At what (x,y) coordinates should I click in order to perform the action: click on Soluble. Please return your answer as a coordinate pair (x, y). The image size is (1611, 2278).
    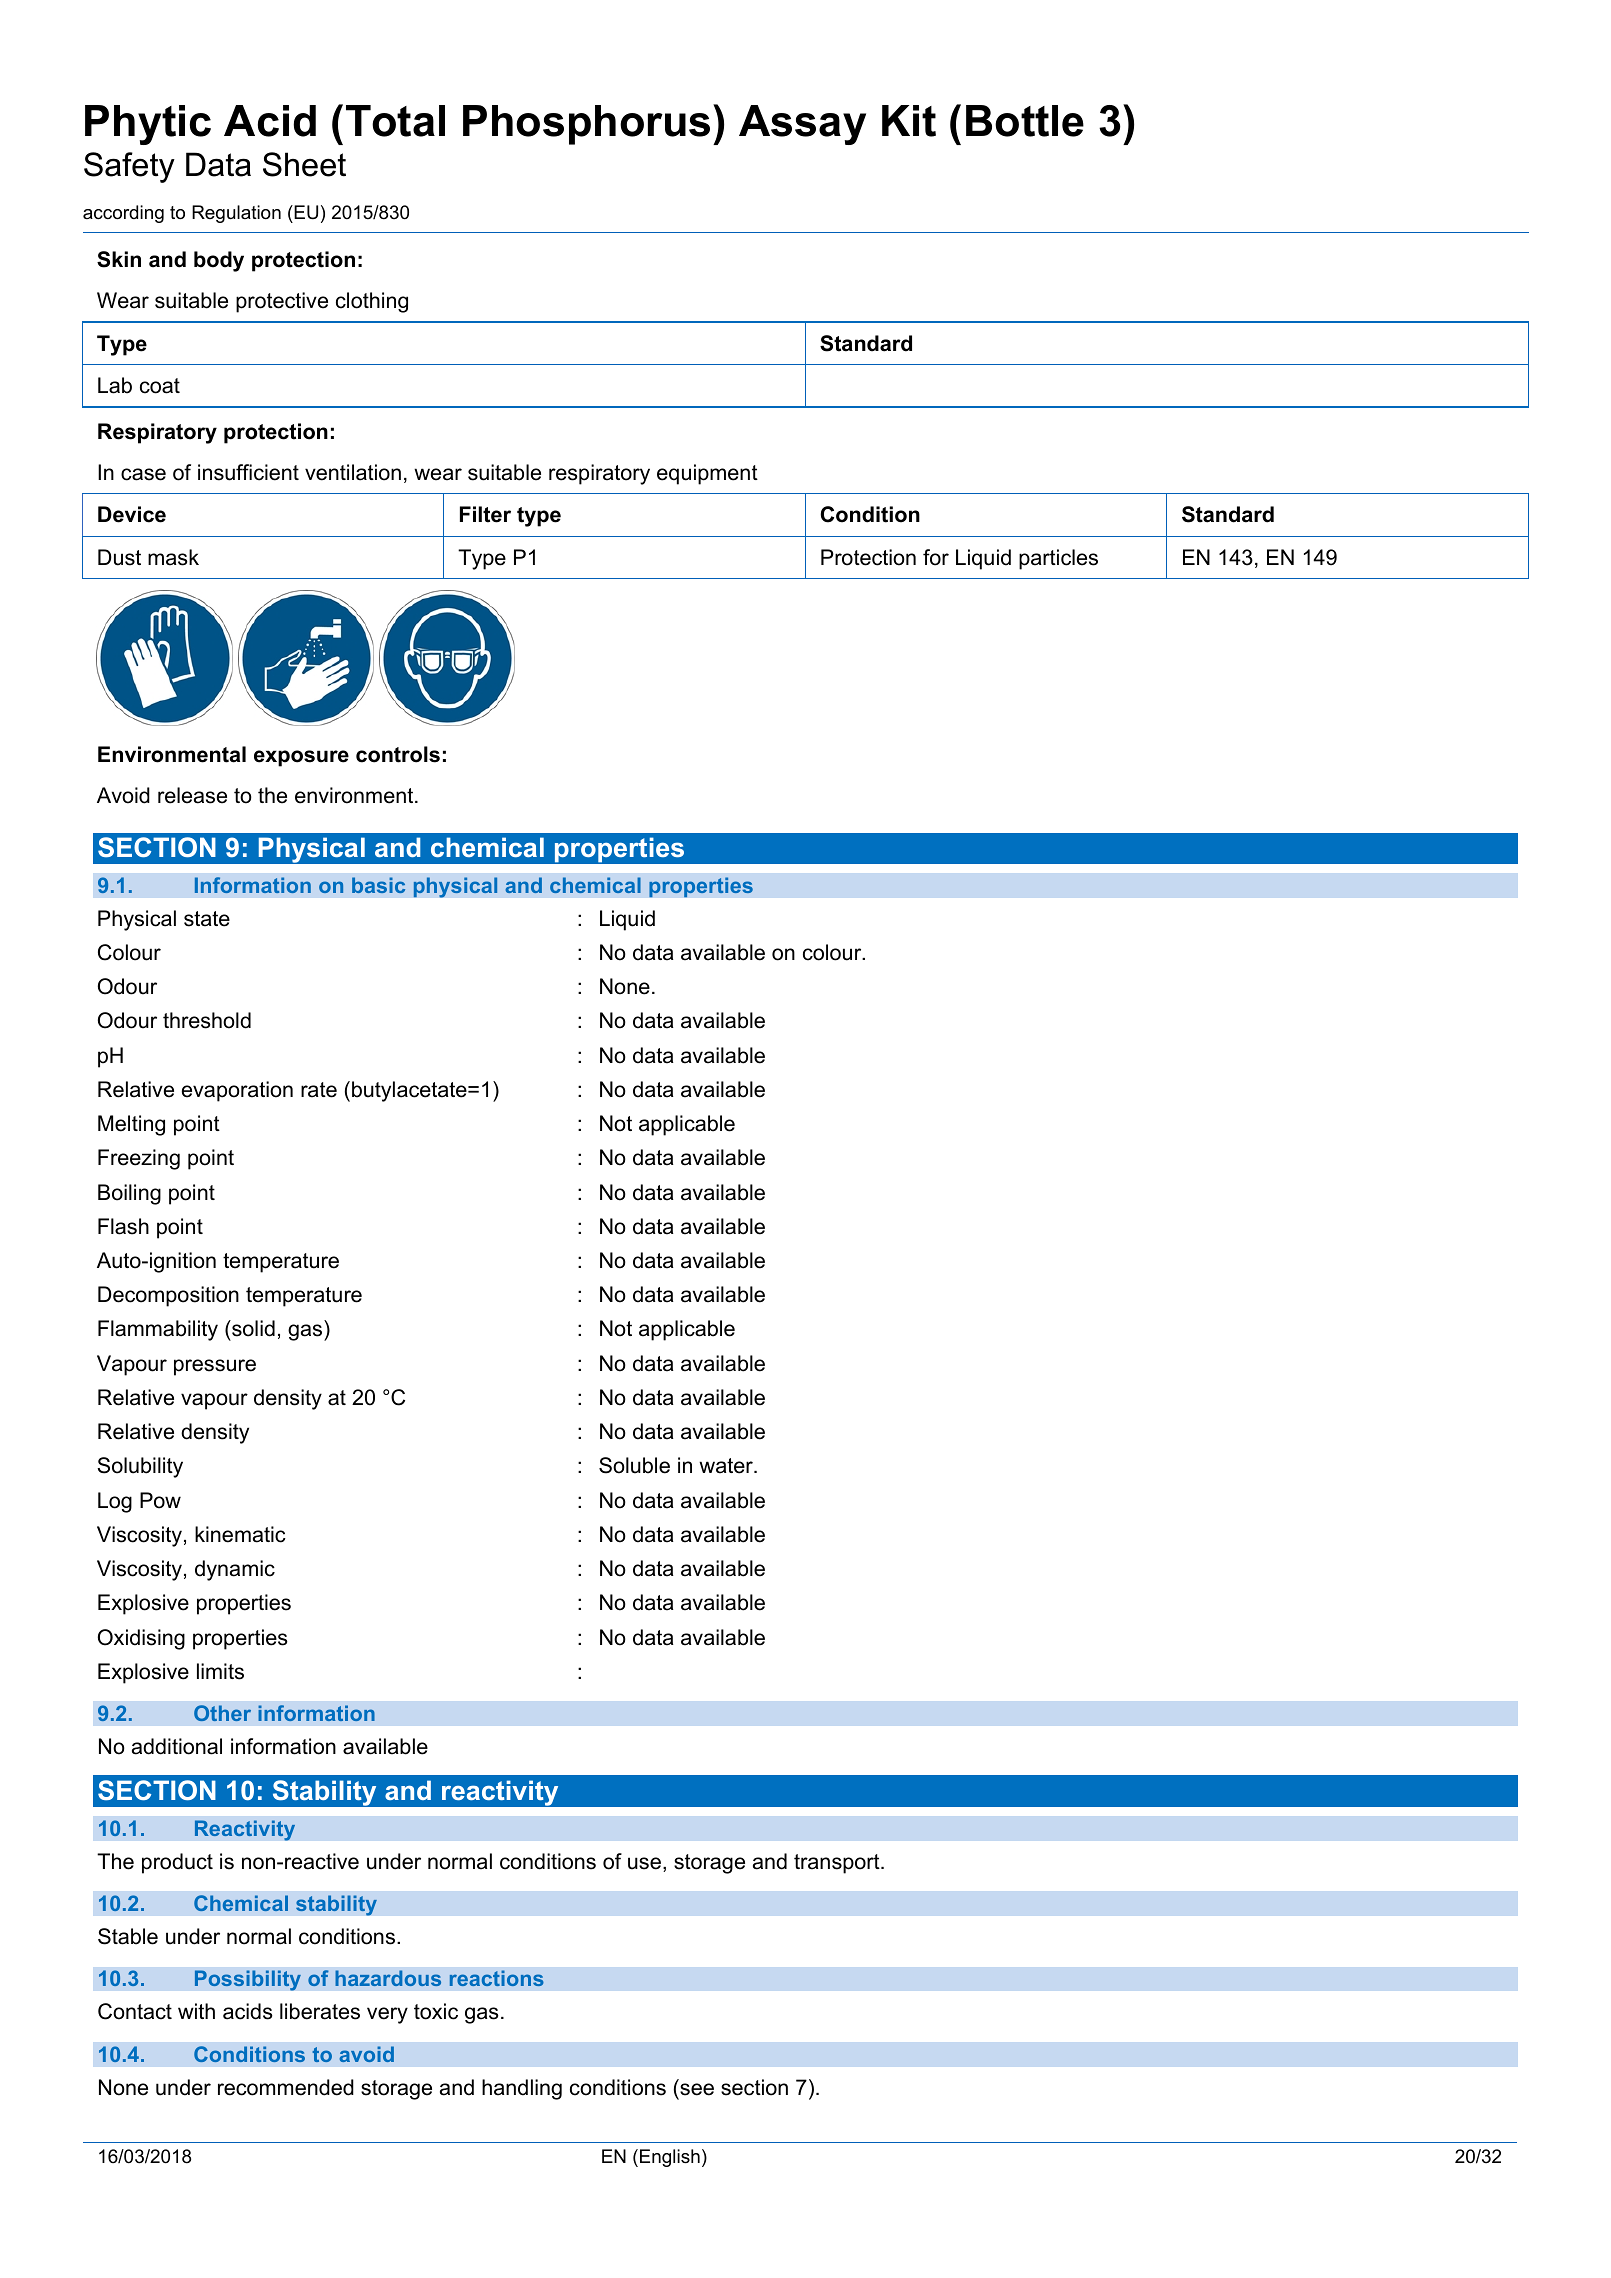
    Looking at the image, I should click on (634, 1465).
